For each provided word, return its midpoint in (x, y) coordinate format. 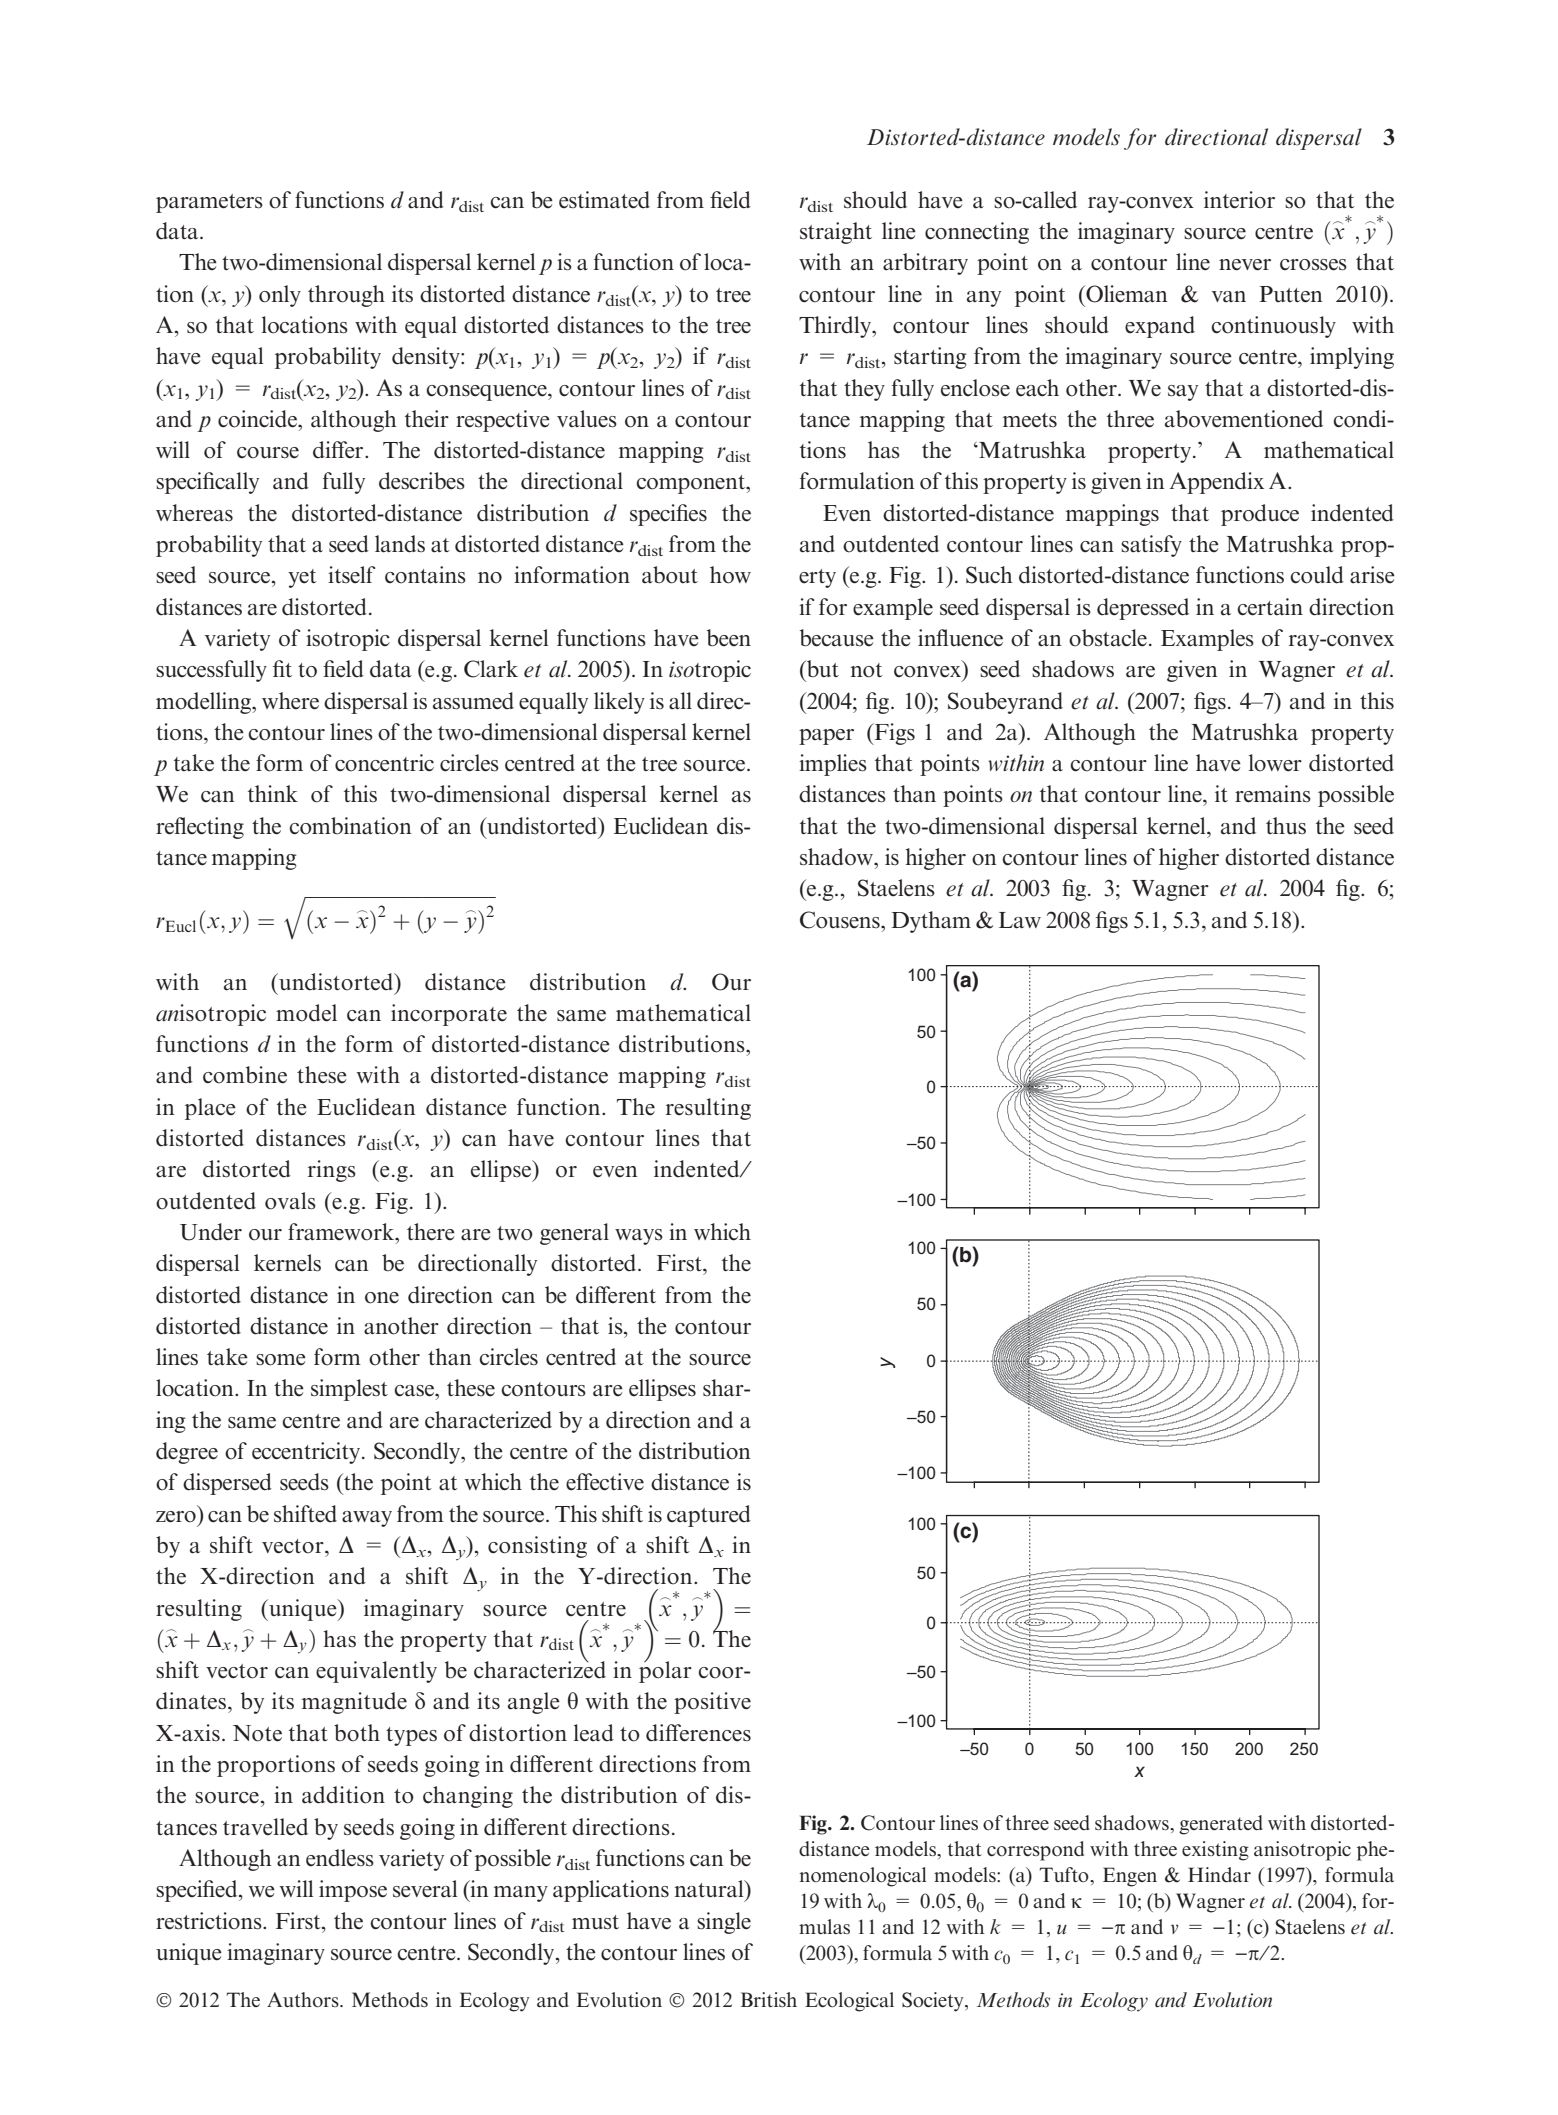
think (273, 793)
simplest (349, 1390)
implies (833, 765)
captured (709, 1516)
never (1245, 265)
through (346, 296)
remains (1273, 794)
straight (836, 233)
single (724, 1923)
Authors (304, 2000)
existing (1215, 1851)
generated (1221, 1825)
